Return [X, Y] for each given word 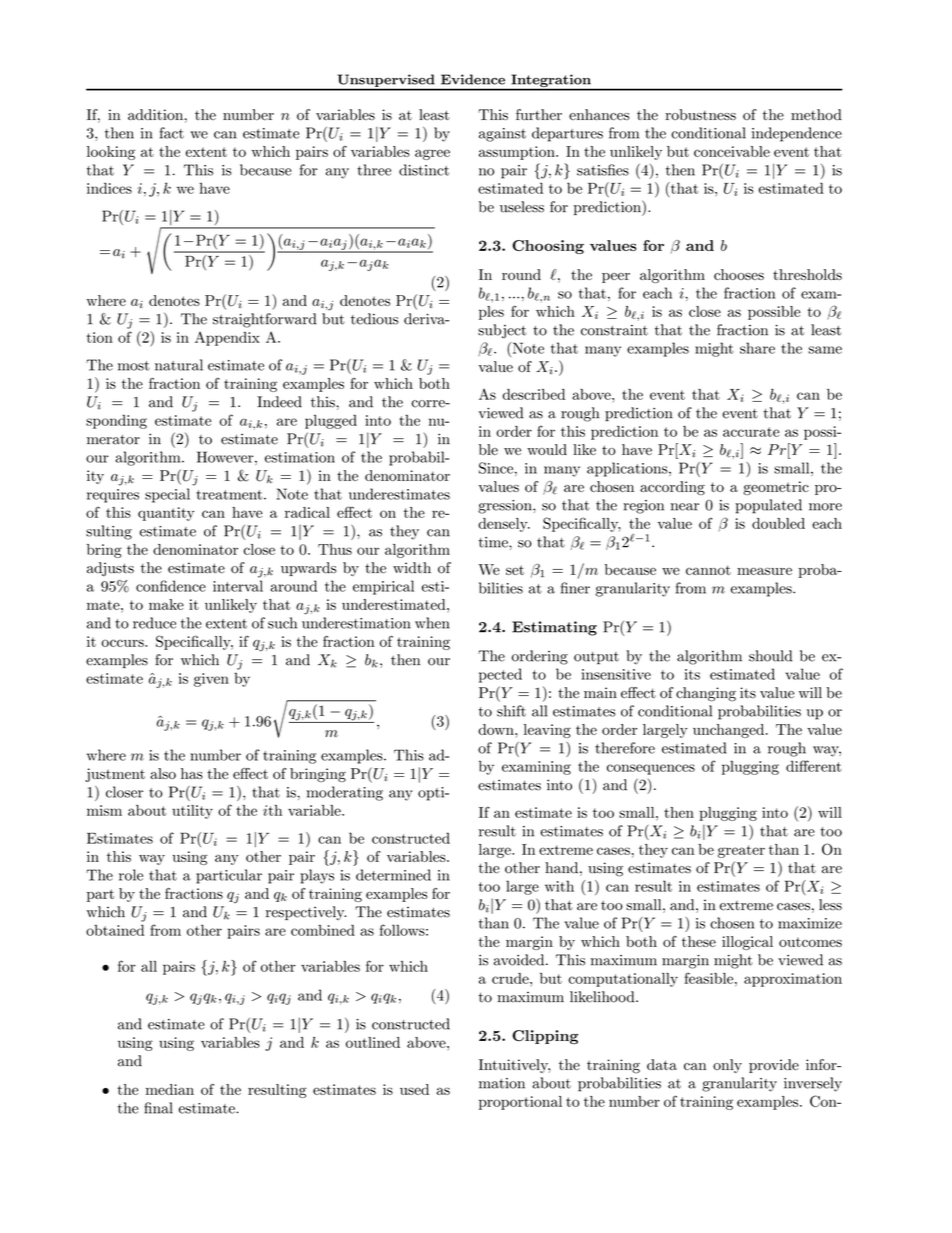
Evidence [473, 79]
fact [172, 133]
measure [764, 571]
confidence [171, 586]
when [432, 623]
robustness [700, 114]
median [170, 1089]
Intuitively [515, 1066]
